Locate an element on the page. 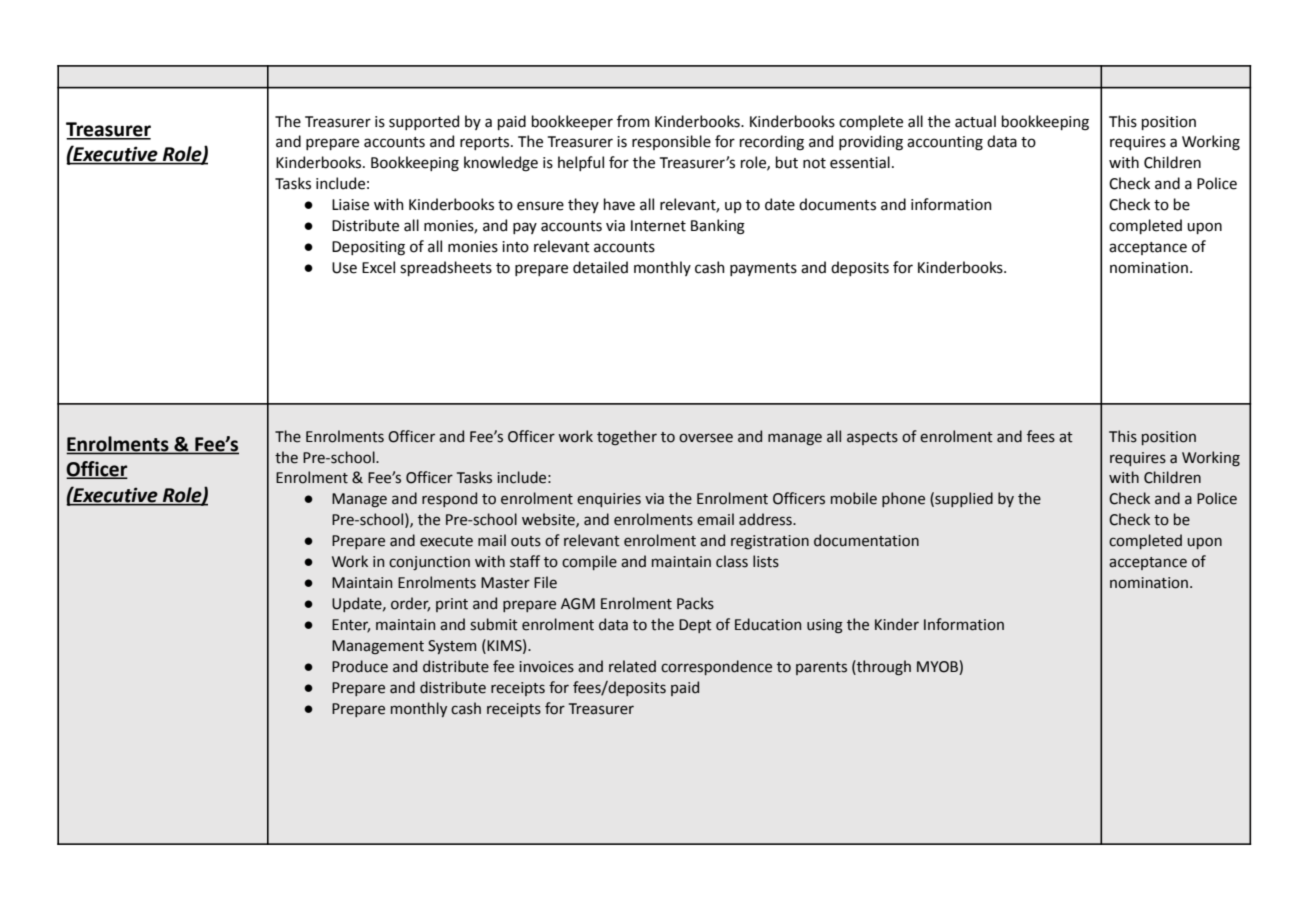 The image size is (1307, 924). documents is located at coordinates (837, 204).
